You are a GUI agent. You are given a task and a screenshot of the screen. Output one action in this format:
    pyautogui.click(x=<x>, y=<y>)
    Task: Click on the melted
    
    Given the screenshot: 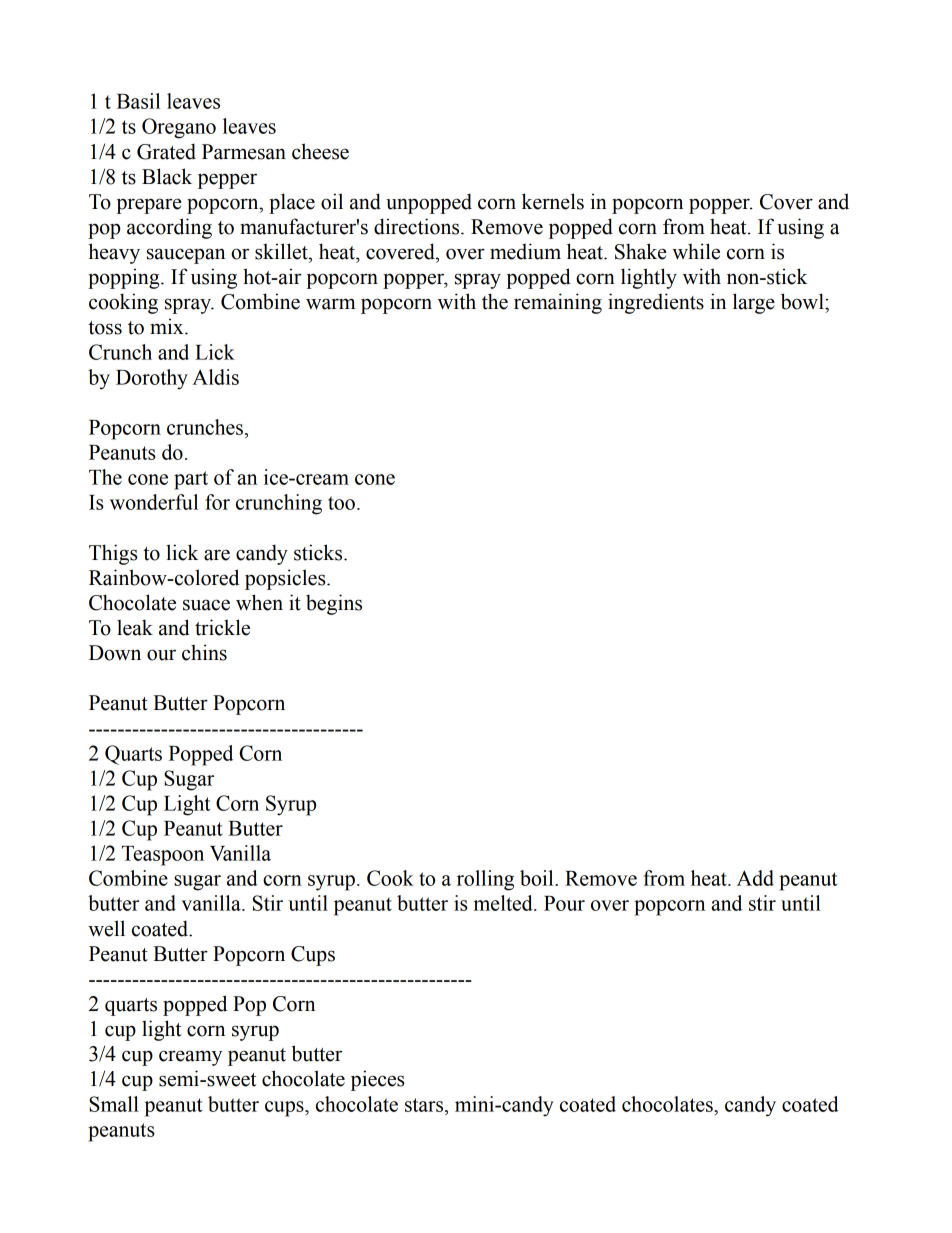 What is the action you would take?
    pyautogui.click(x=504, y=903)
